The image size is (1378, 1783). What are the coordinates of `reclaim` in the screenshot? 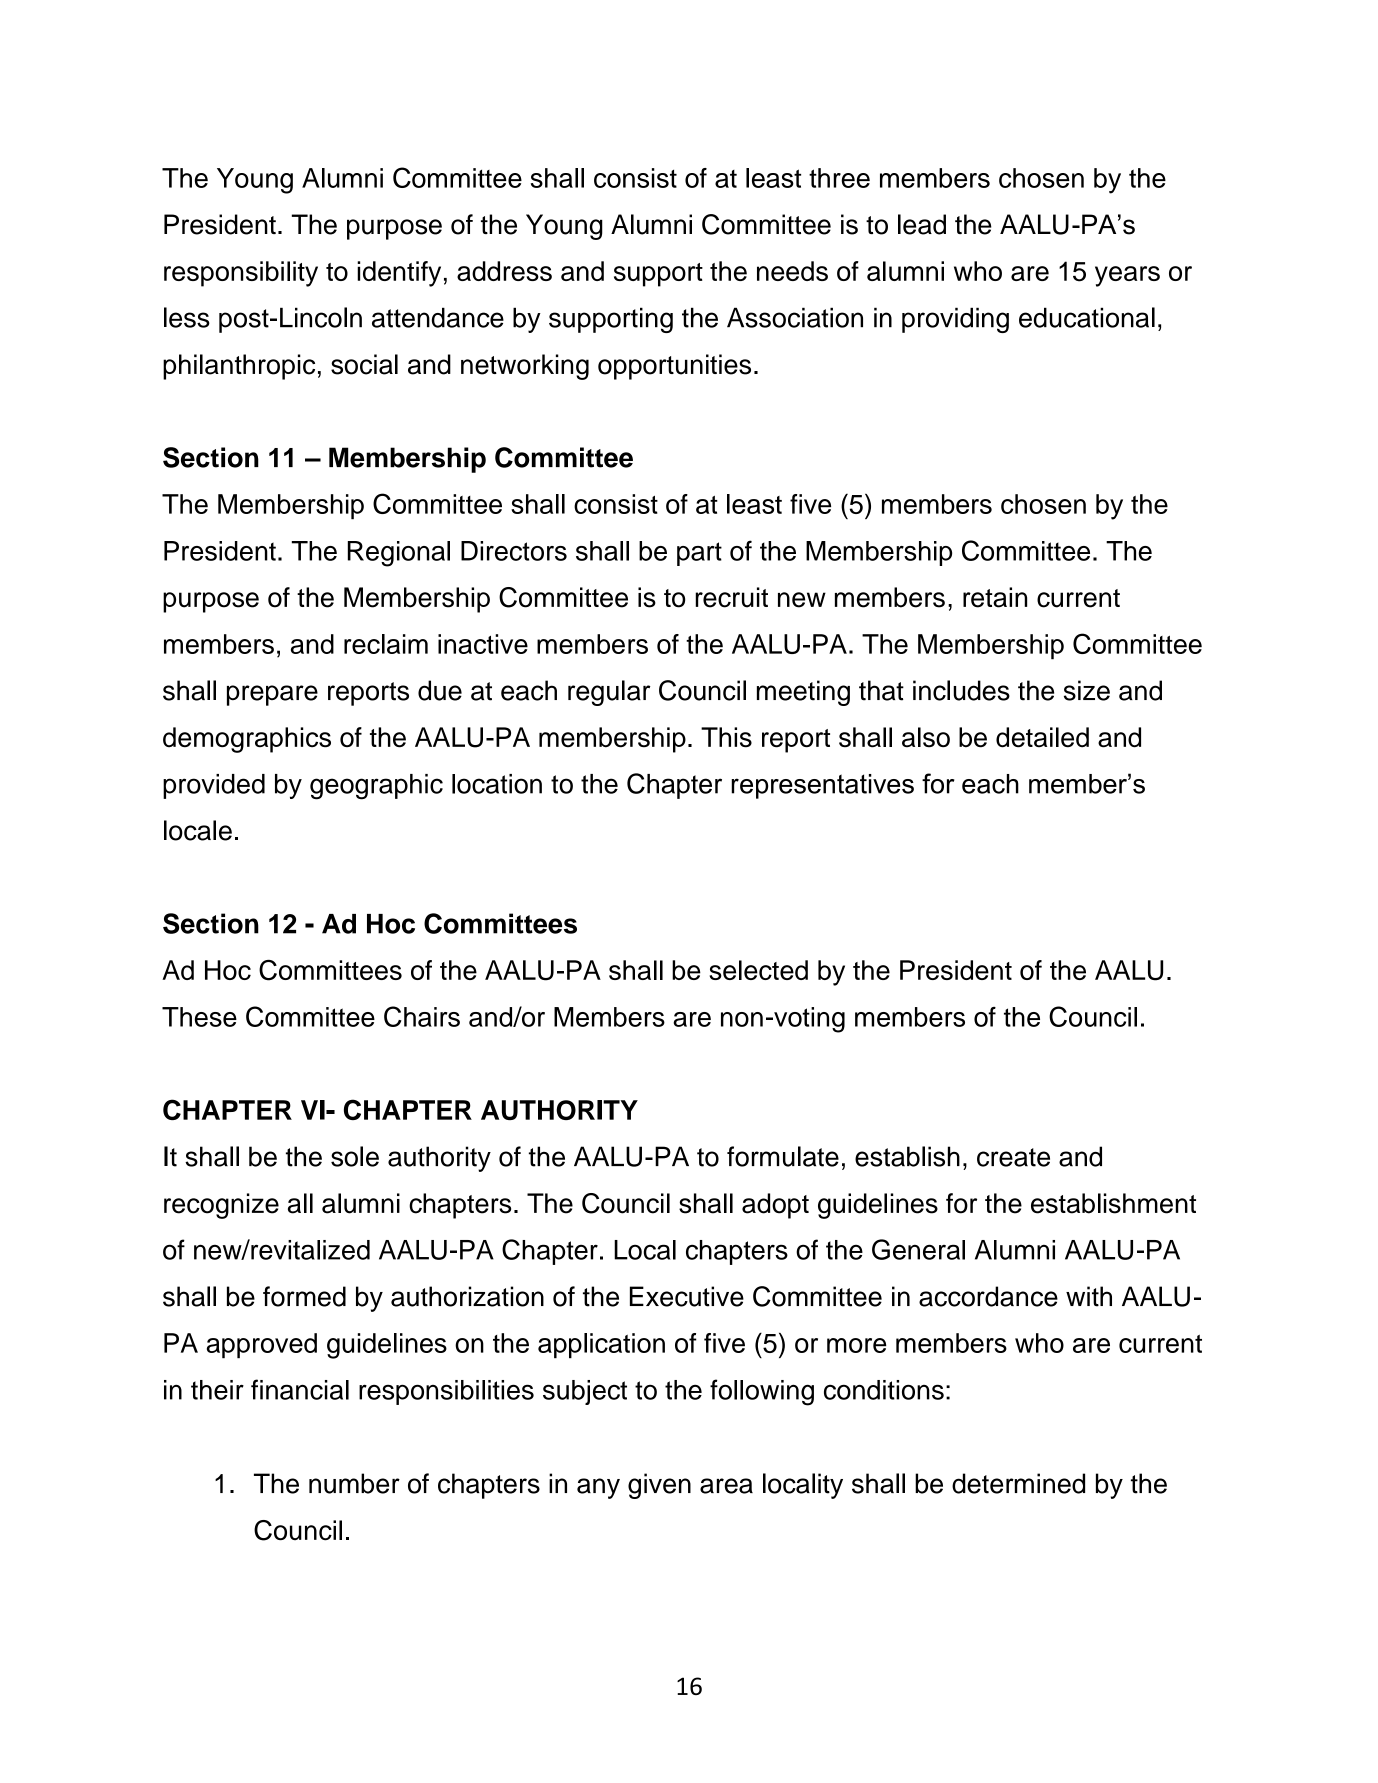 It's located at (386, 644).
